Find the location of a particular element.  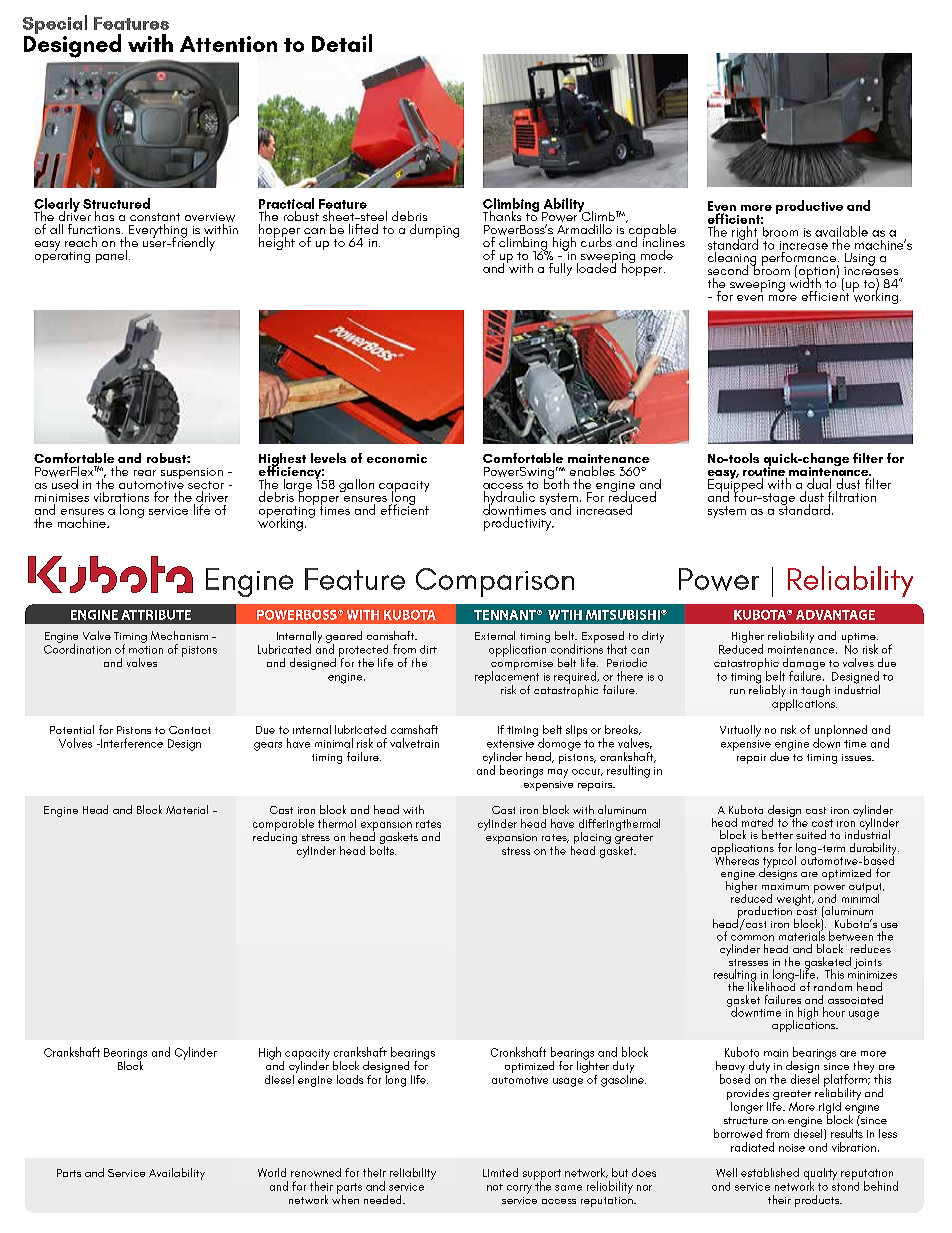

productive is located at coordinates (809, 207).
